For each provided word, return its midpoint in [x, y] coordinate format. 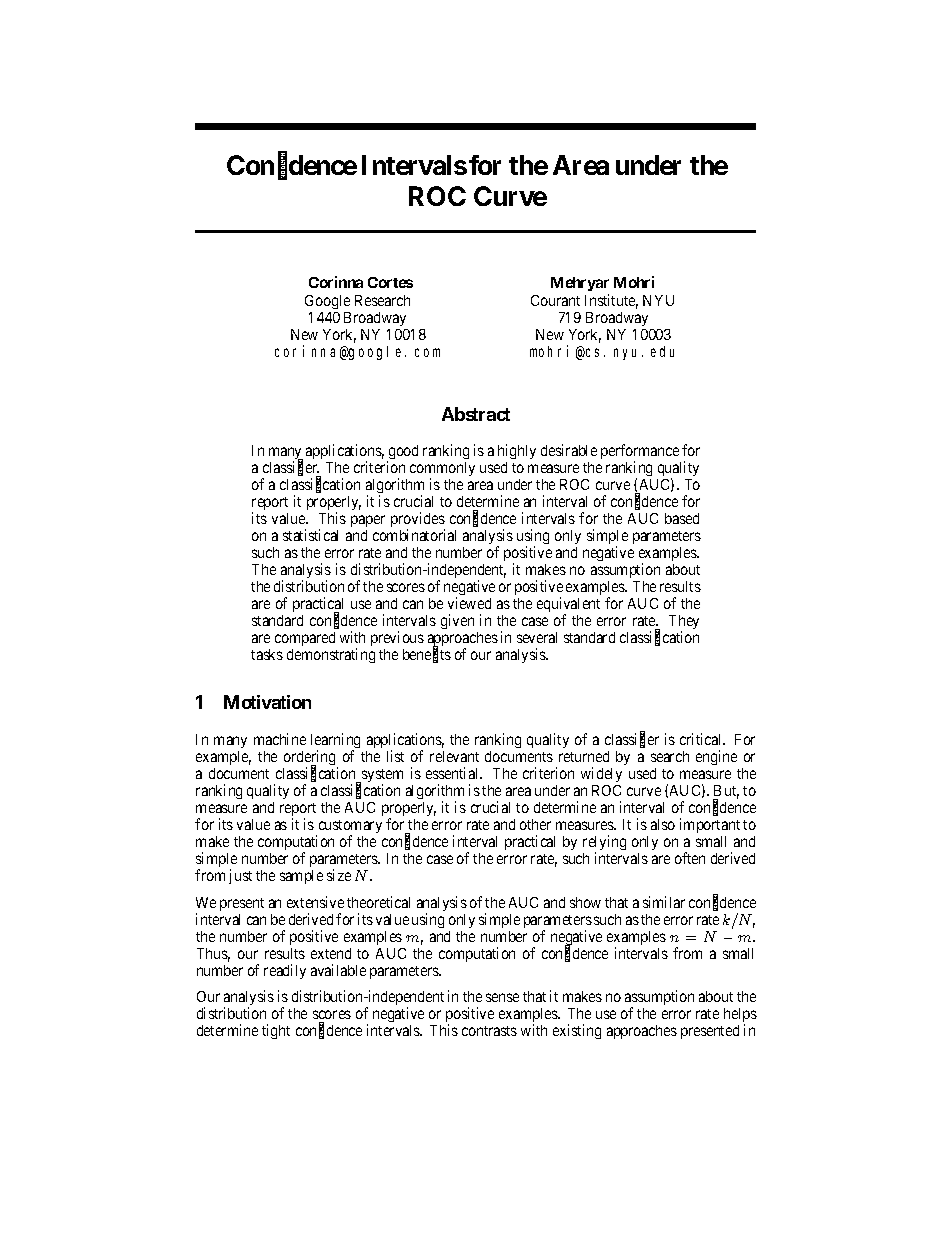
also [663, 824]
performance [640, 453]
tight [276, 1031]
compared [305, 639]
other [535, 824]
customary [349, 828]
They [684, 623]
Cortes [390, 282]
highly [517, 451]
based [682, 518]
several [537, 637]
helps [740, 1017]
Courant [555, 300]
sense [502, 997]
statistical [310, 535]
